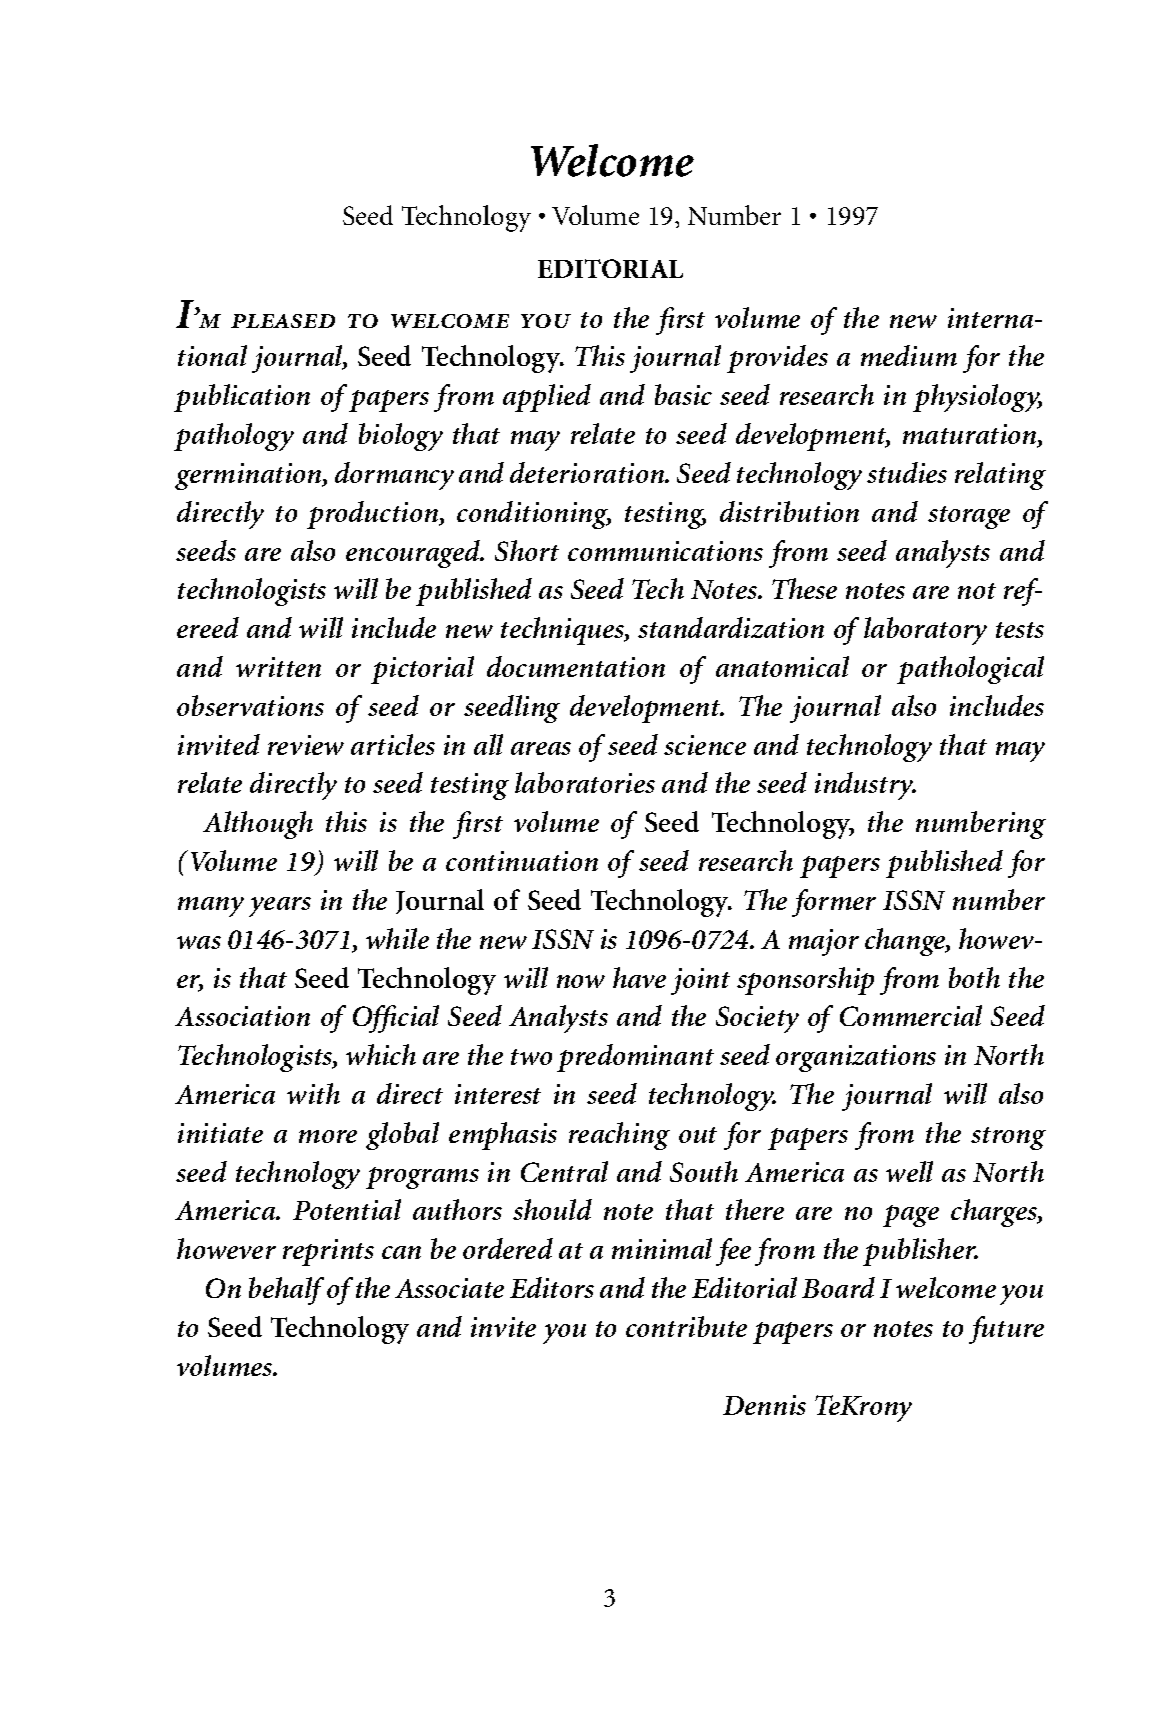 This document has height=1735, width=1157. I want to click on years, so click(280, 907).
